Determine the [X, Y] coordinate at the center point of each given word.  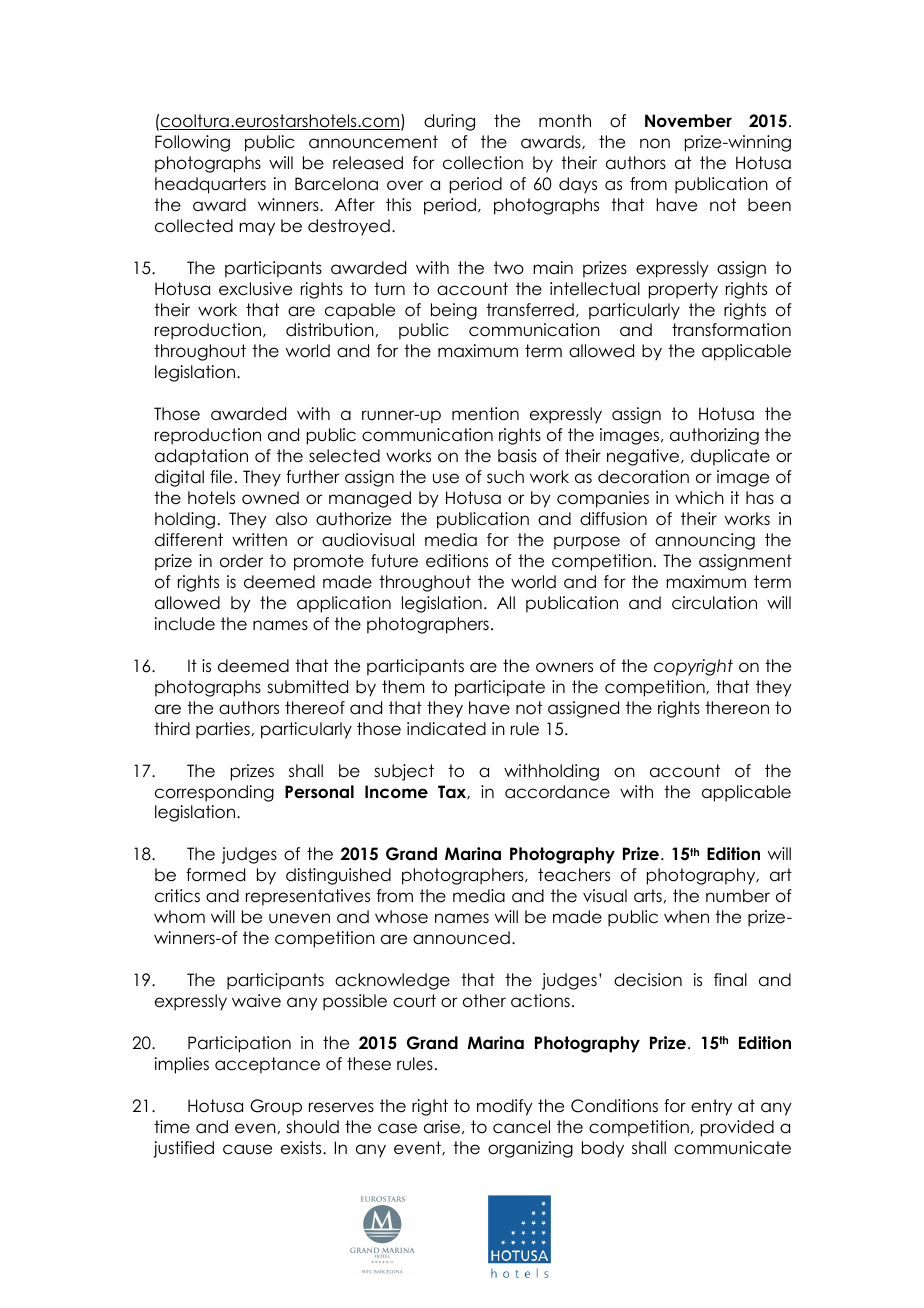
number [738, 896]
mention [485, 414]
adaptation [201, 457]
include [185, 624]
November [688, 121]
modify [505, 1107]
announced [461, 938]
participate [500, 688]
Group [276, 1107]
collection [483, 163]
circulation [714, 603]
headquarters [210, 185]
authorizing [714, 436]
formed [215, 875]
